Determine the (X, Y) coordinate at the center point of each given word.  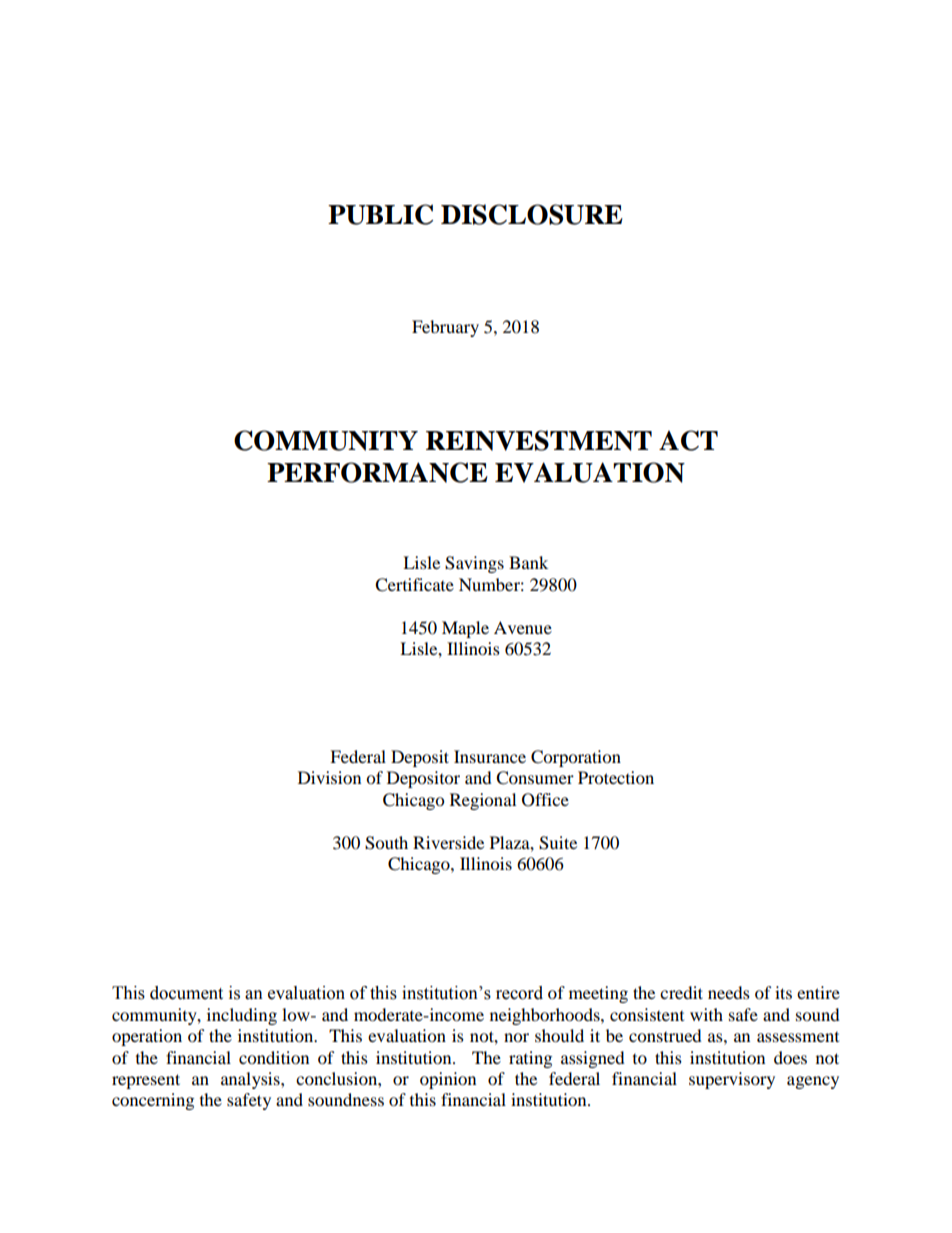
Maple (465, 629)
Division (329, 777)
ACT (688, 440)
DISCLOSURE (532, 214)
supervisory (732, 1080)
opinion (448, 1080)
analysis (251, 1080)
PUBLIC (380, 214)
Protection (616, 777)
